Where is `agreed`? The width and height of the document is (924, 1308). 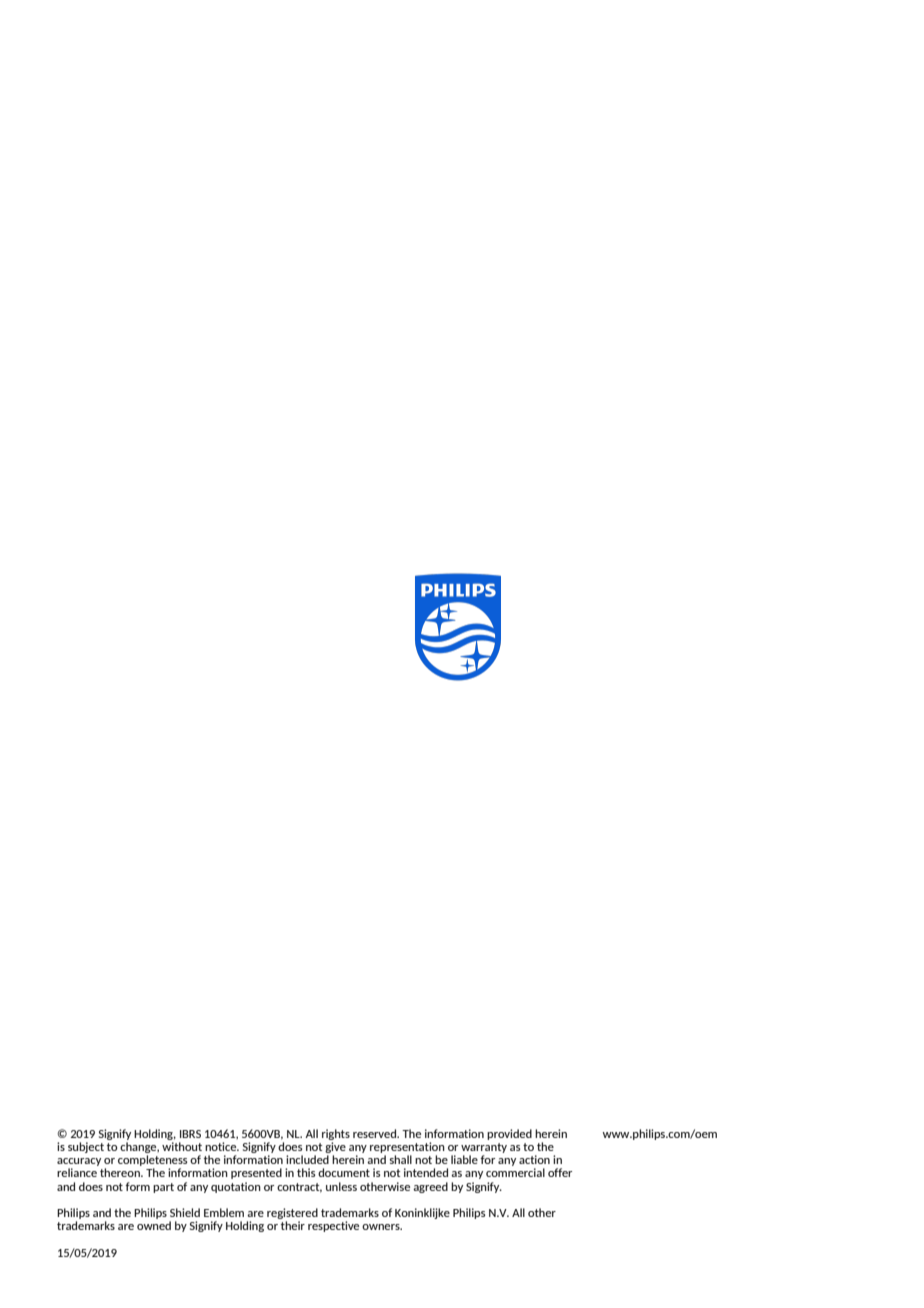
agreed is located at coordinates (430, 1187).
